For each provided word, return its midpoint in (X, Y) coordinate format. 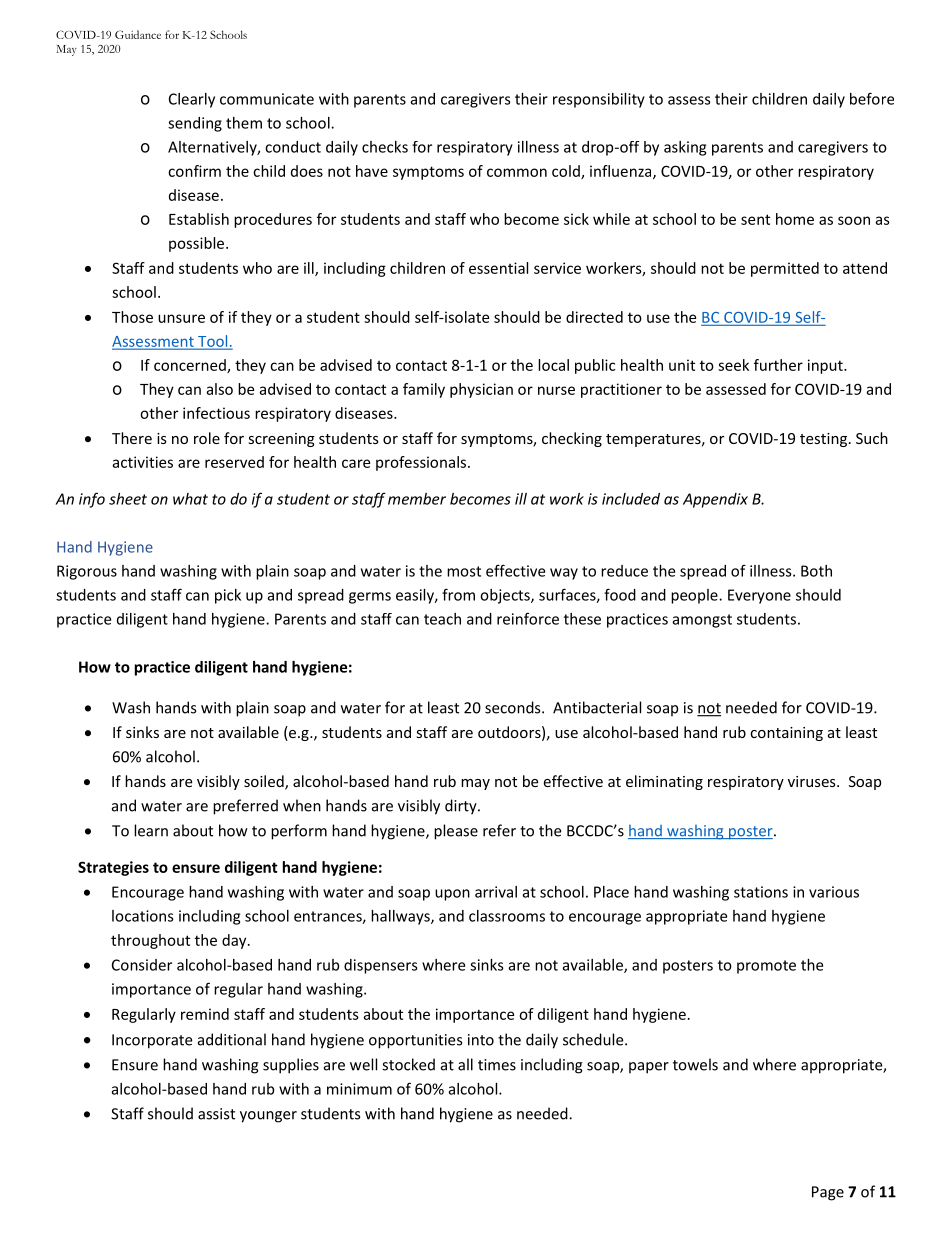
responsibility (599, 100)
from (458, 594)
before (872, 98)
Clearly (192, 100)
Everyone (759, 596)
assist (216, 1114)
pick (228, 596)
